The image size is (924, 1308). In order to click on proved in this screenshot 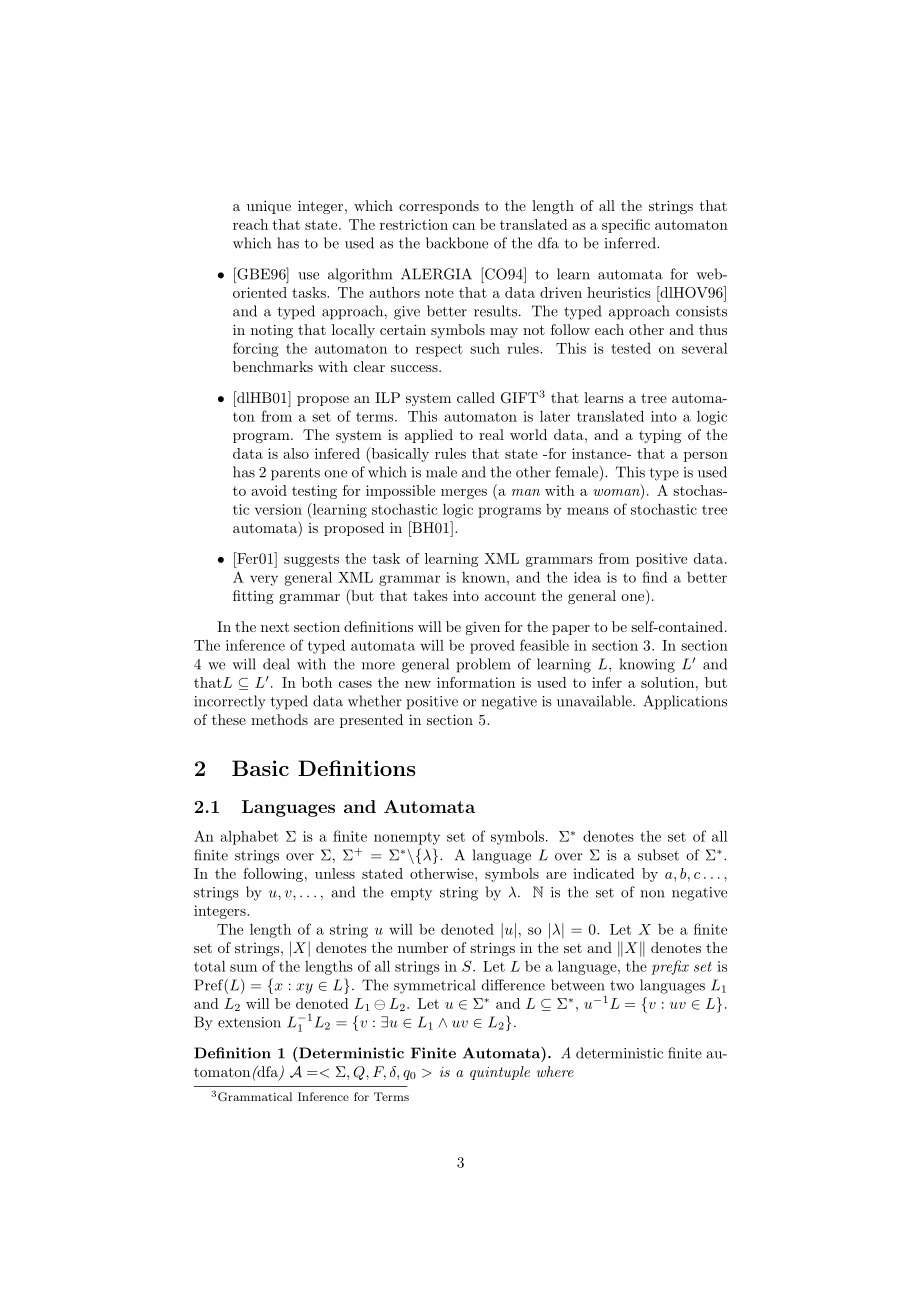, I will do `click(492, 647)`.
